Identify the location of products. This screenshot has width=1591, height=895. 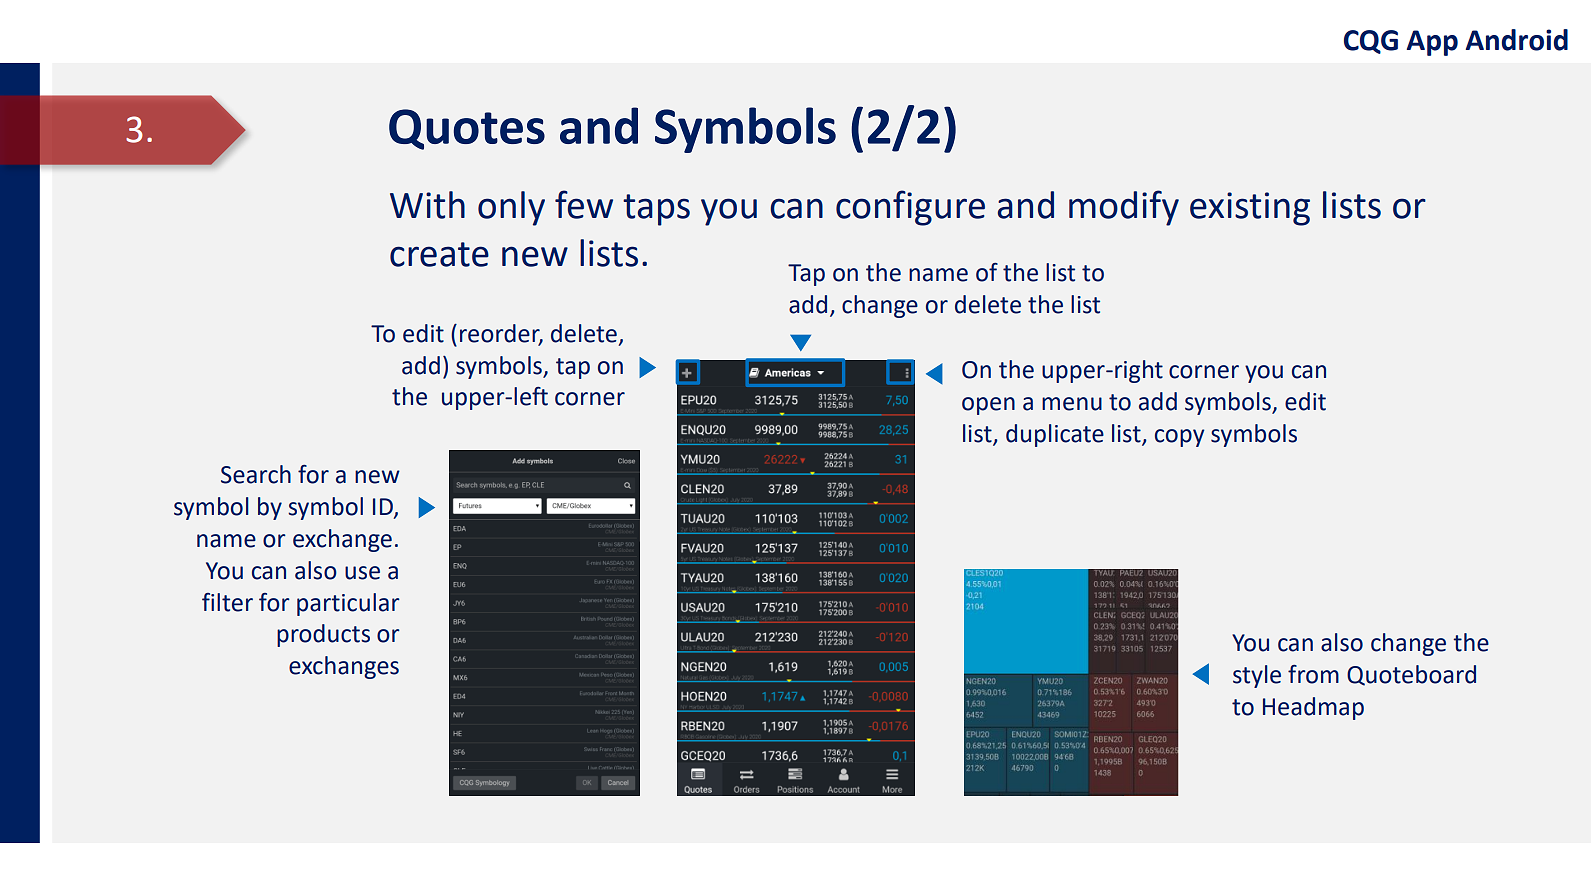
(323, 635).
